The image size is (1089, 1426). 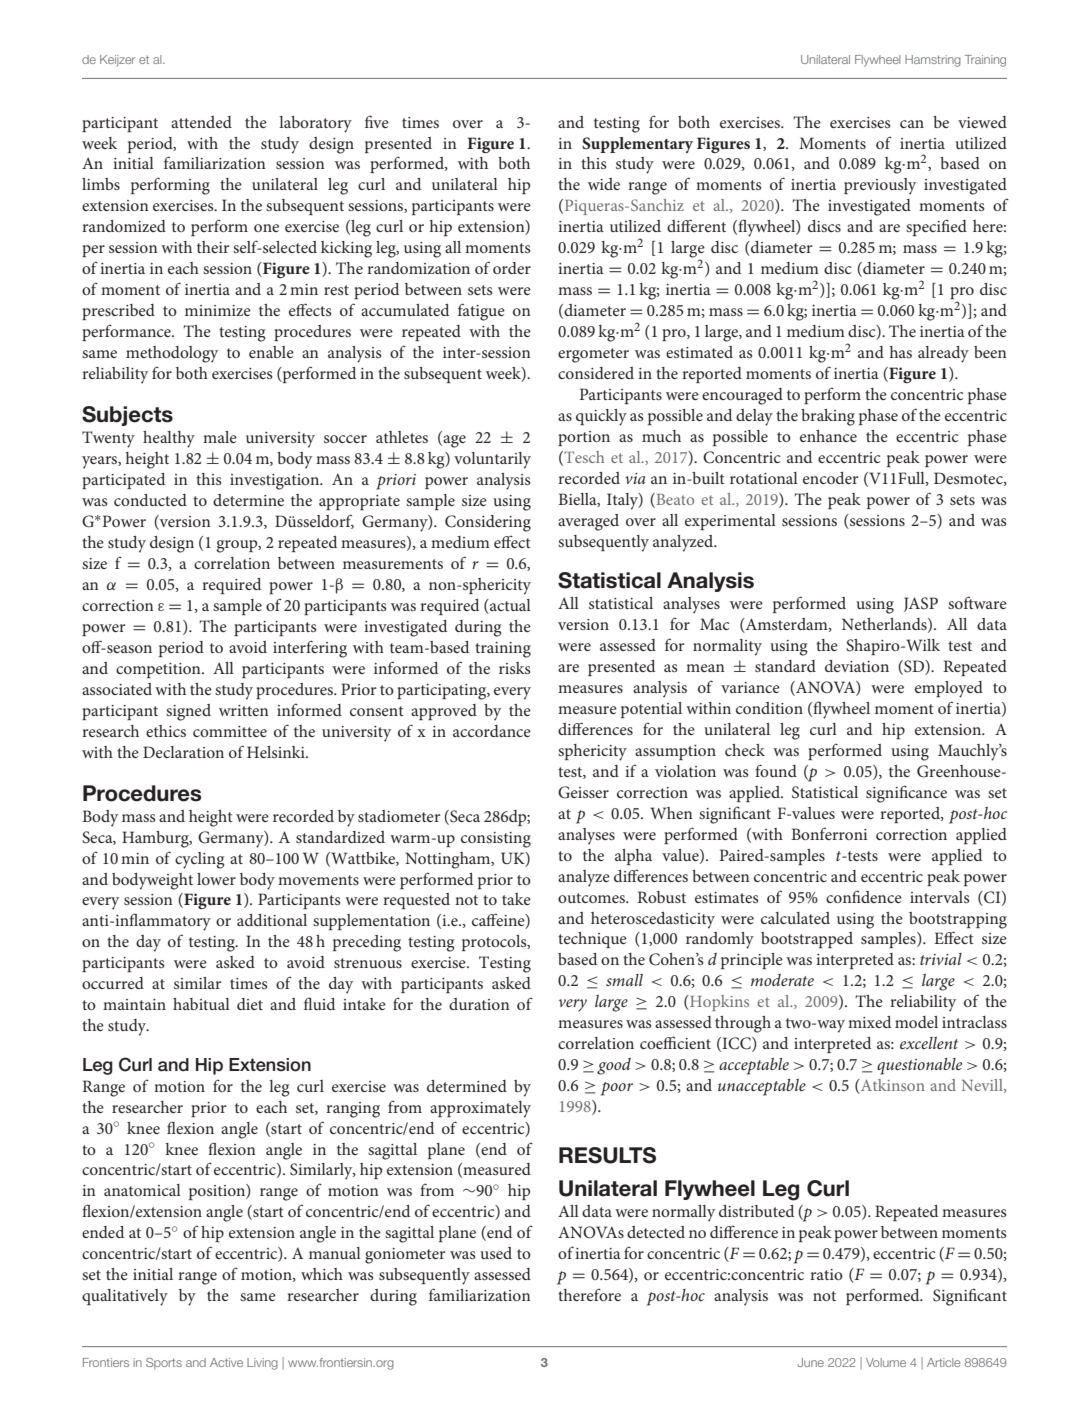 I want to click on confidence, so click(x=864, y=896).
